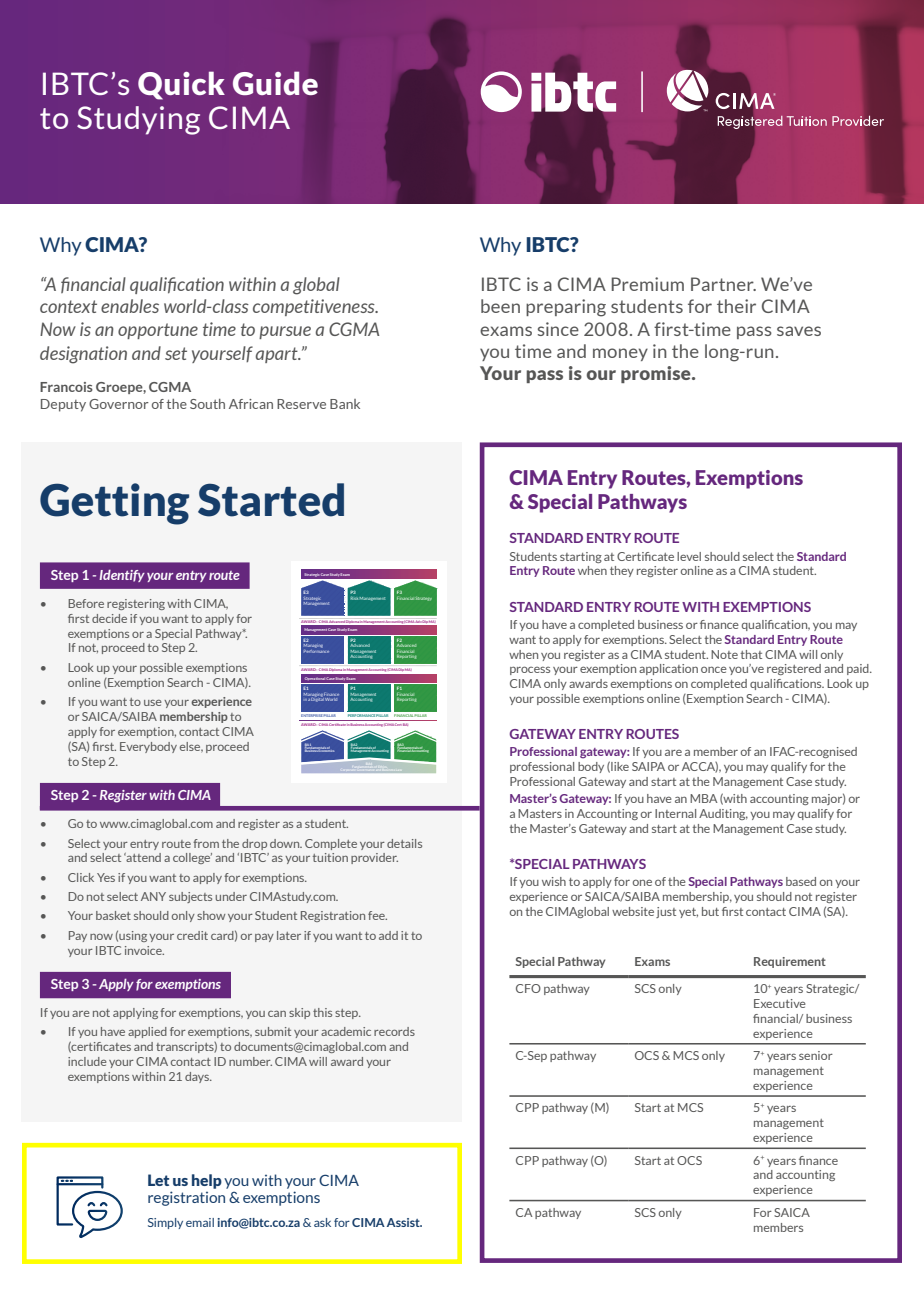  I want to click on Partner, so click(723, 284).
